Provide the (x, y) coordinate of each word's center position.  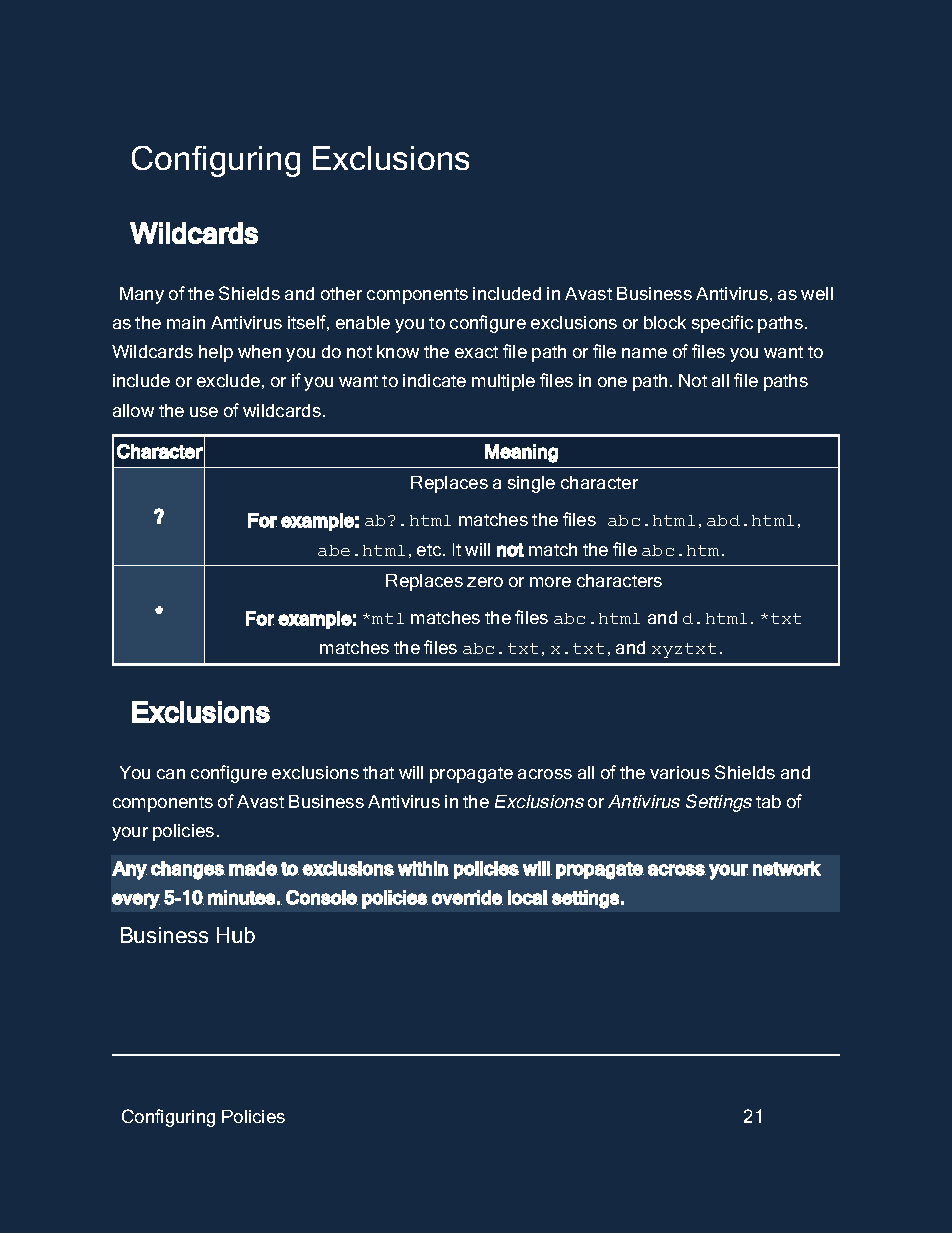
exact (476, 352)
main (186, 322)
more (550, 582)
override (467, 897)
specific (722, 324)
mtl (388, 618)
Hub (236, 935)
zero (485, 582)
